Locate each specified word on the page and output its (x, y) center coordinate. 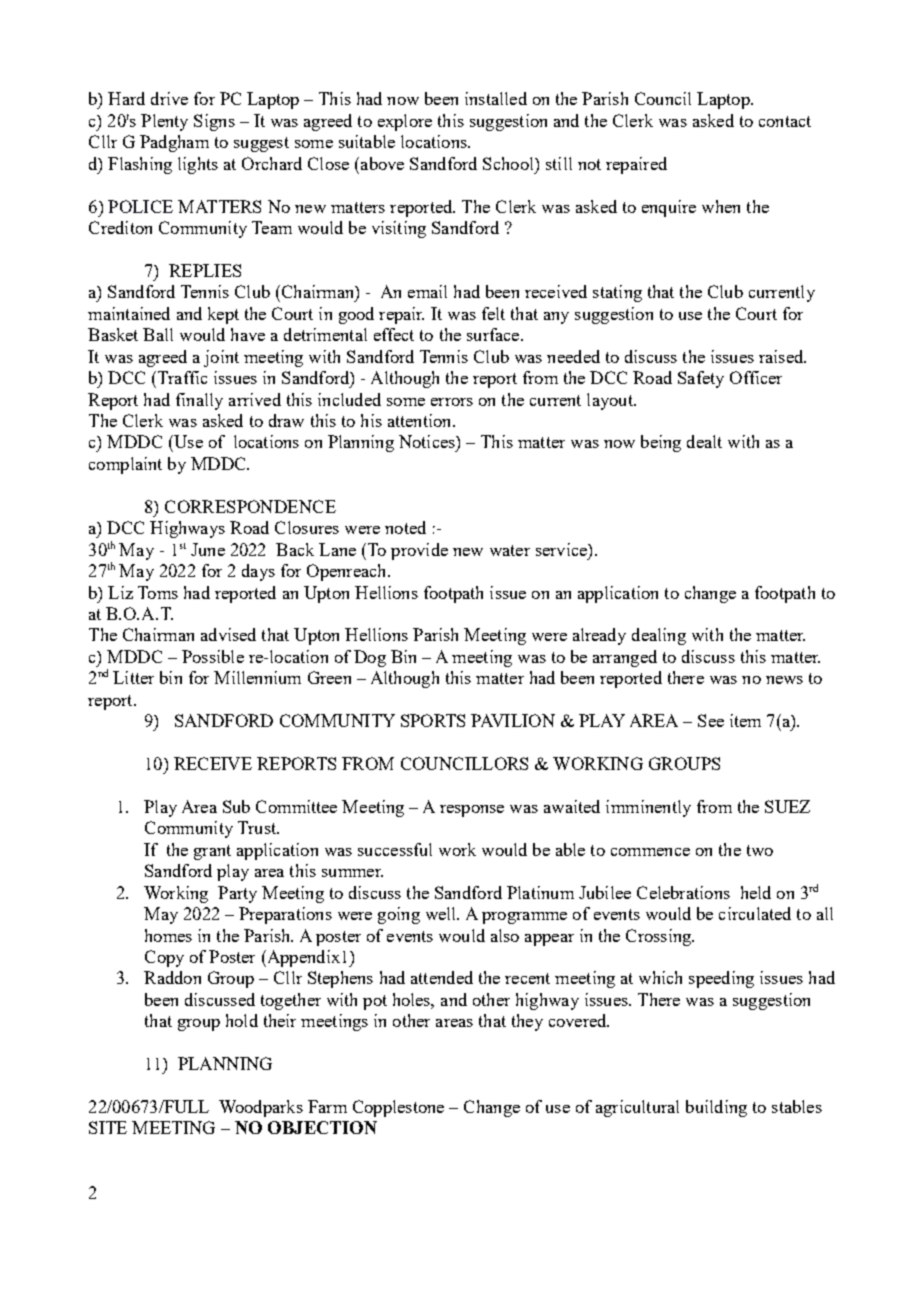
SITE (108, 1127)
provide (419, 551)
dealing (659, 636)
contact (785, 121)
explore (405, 122)
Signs (214, 122)
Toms (158, 592)
